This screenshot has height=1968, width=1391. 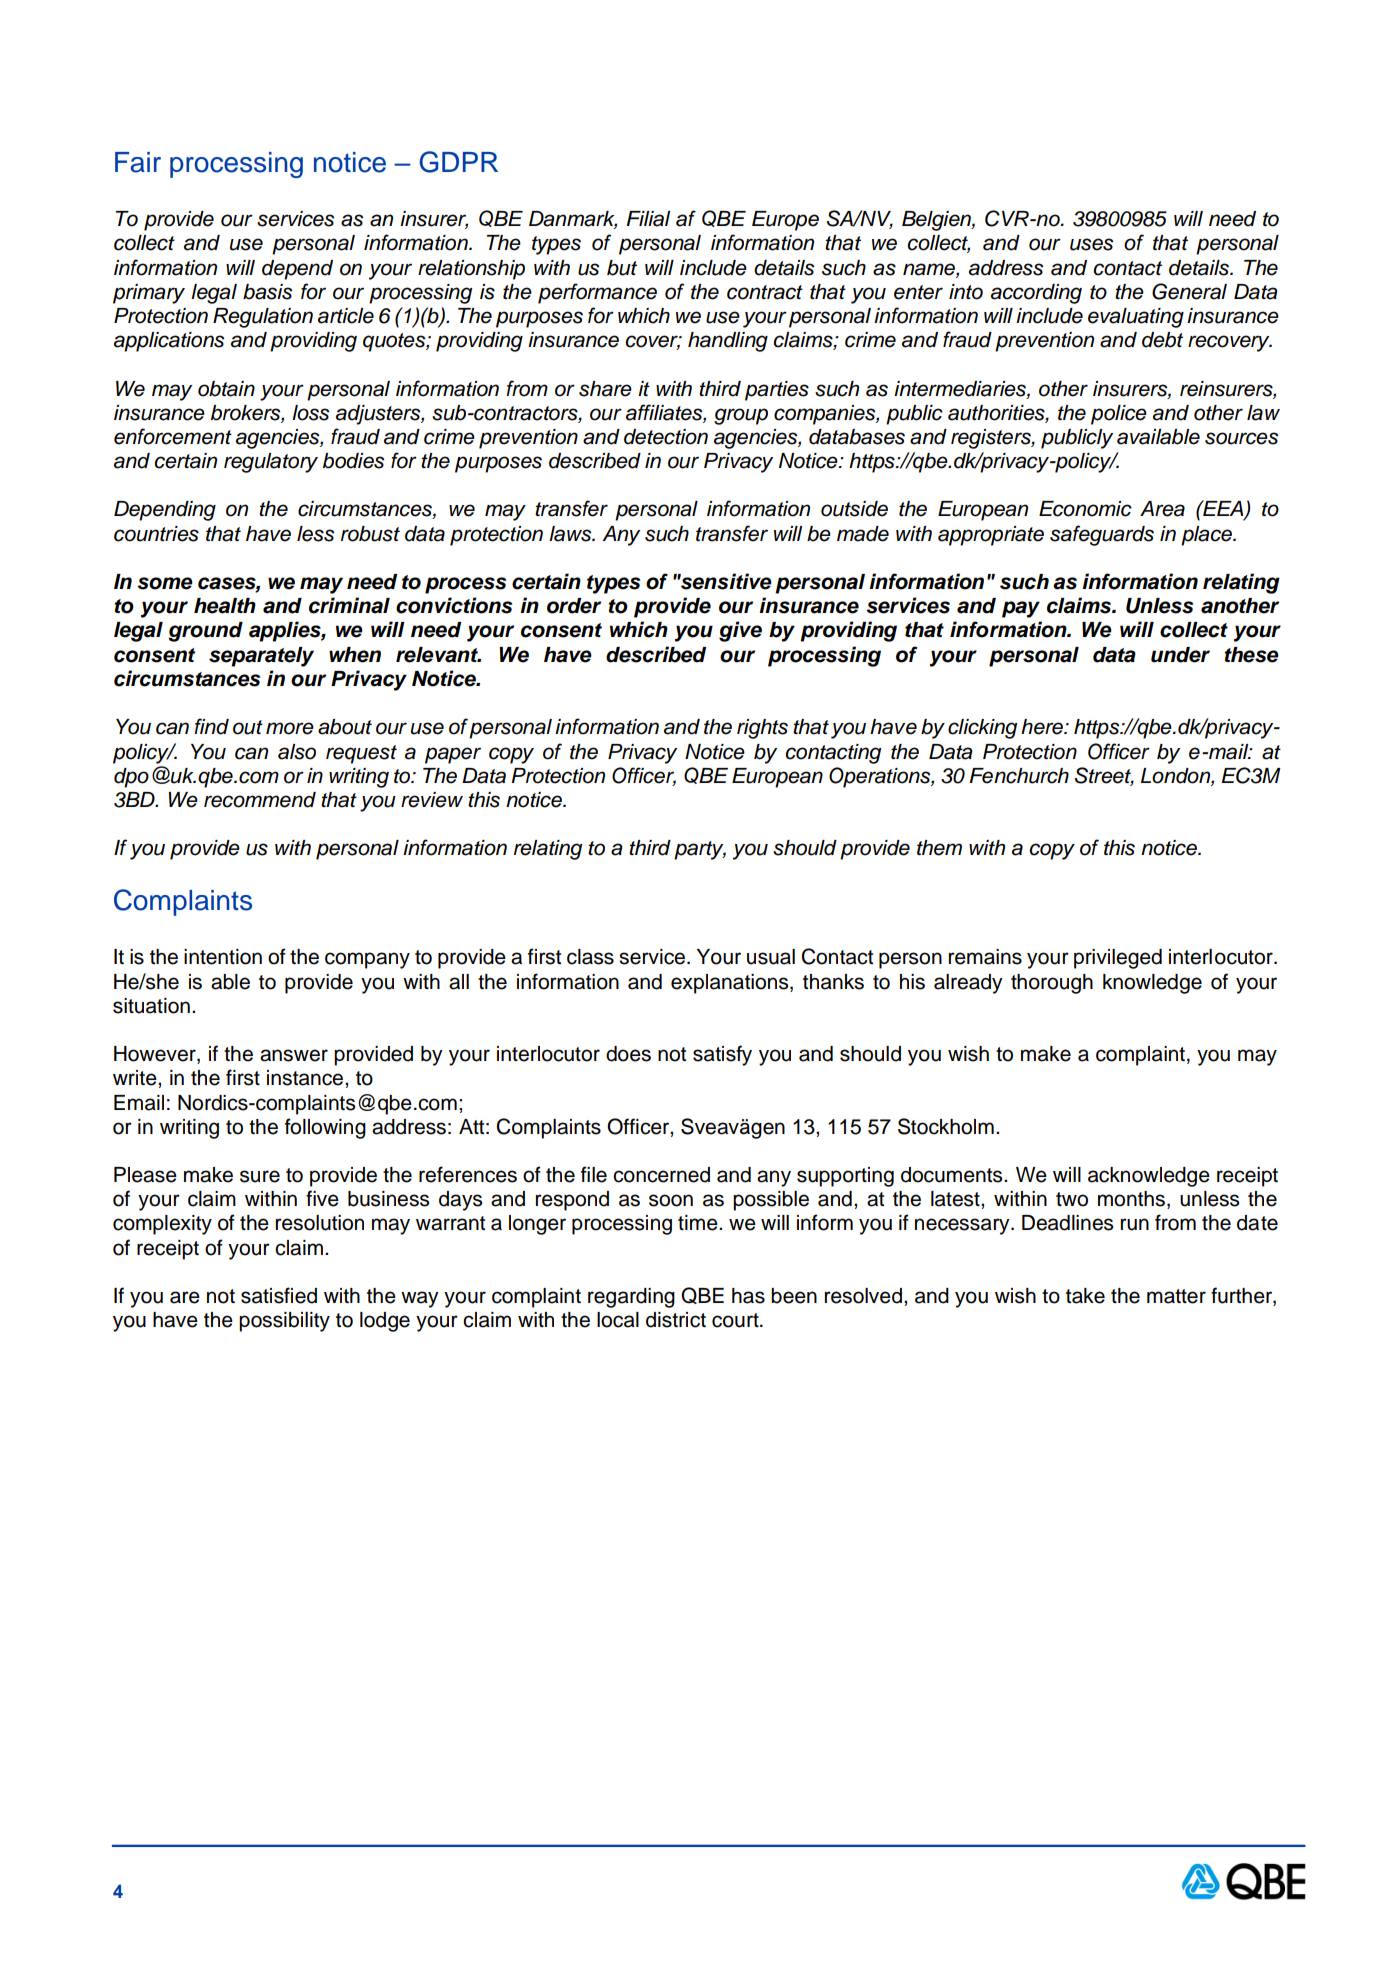 What do you see at coordinates (1102, 535) in the screenshot?
I see `safeguards` at bounding box center [1102, 535].
